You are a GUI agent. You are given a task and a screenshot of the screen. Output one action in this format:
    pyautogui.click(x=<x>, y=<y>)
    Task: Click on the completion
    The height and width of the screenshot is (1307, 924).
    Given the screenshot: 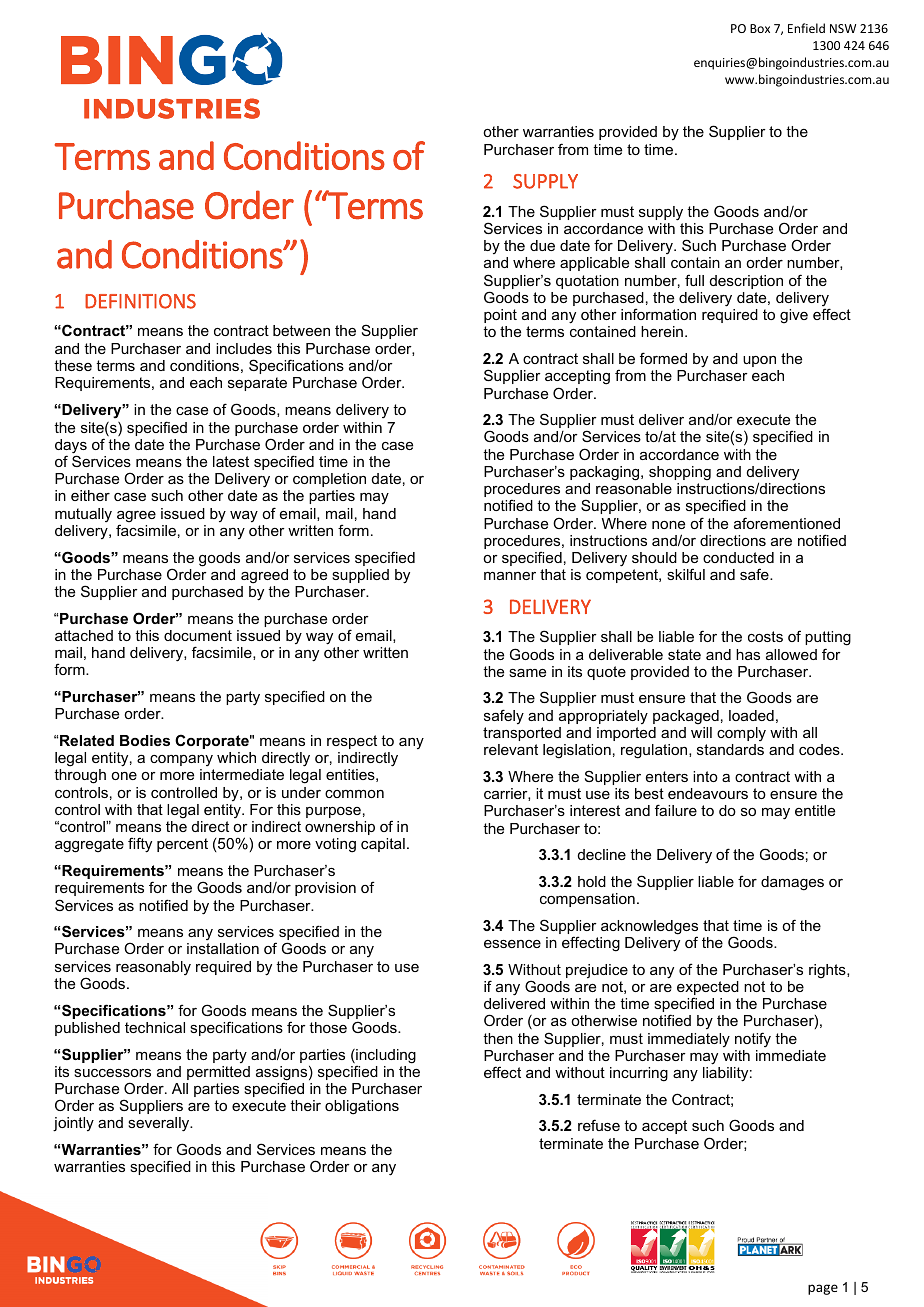 What is the action you would take?
    pyautogui.click(x=329, y=480)
